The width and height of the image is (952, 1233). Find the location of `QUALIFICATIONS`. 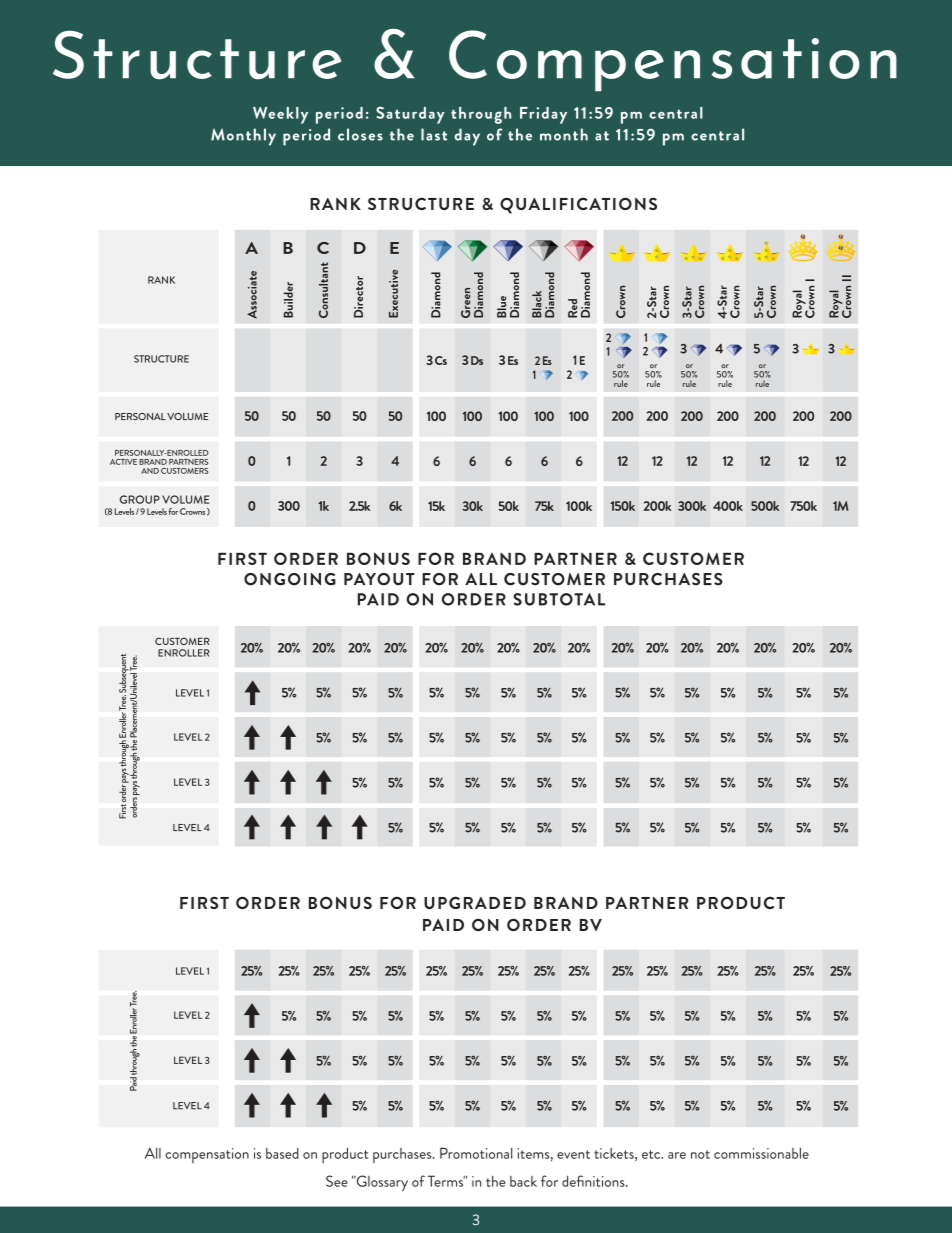

QUALIFICATIONS is located at coordinates (578, 205).
